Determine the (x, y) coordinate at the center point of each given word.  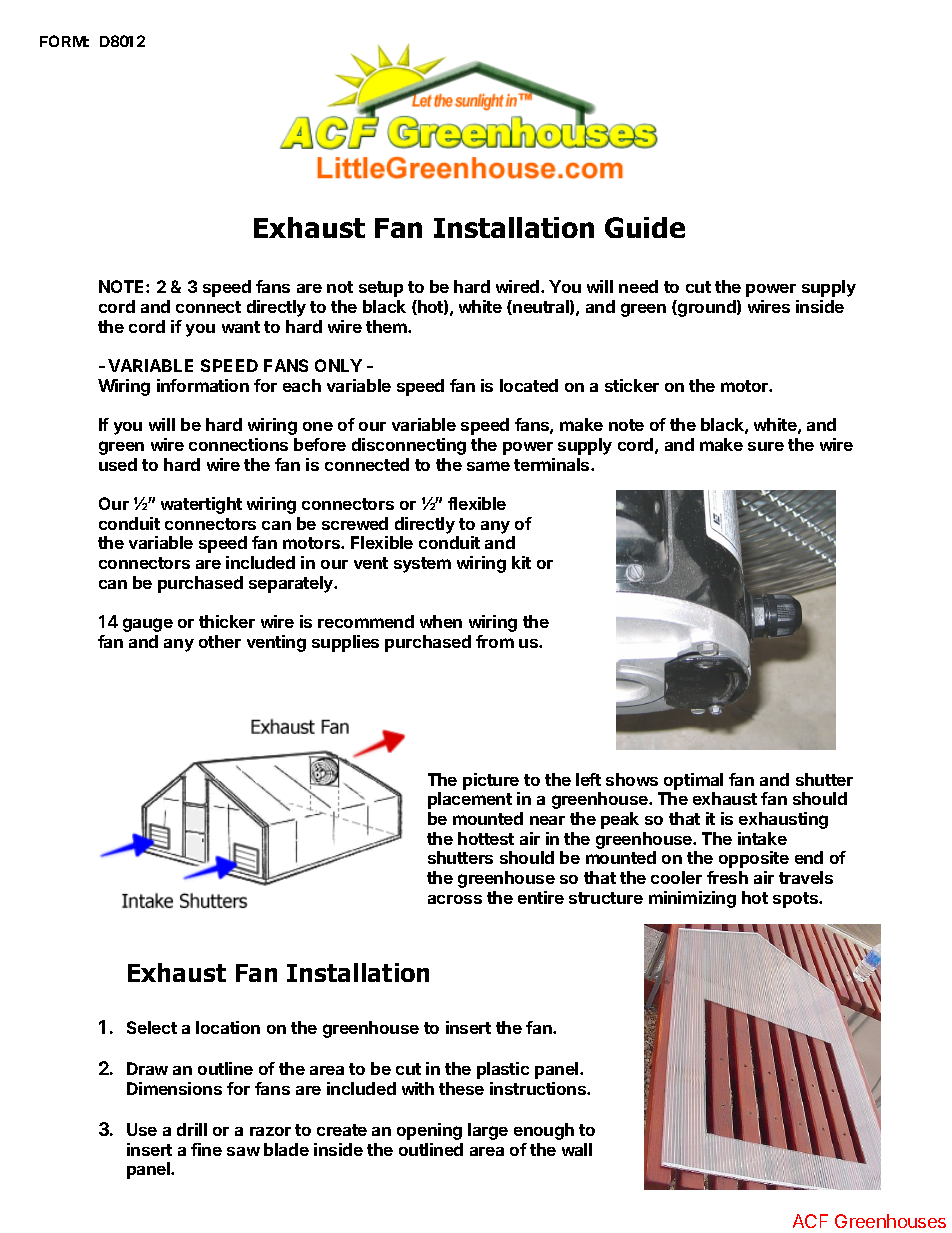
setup (381, 289)
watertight (201, 505)
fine (206, 1149)
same (488, 466)
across (455, 899)
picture (491, 781)
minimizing (692, 899)
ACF (810, 1221)
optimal (693, 781)
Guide (645, 227)
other (220, 641)
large (488, 1131)
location (228, 1027)
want (241, 327)
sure (766, 446)
